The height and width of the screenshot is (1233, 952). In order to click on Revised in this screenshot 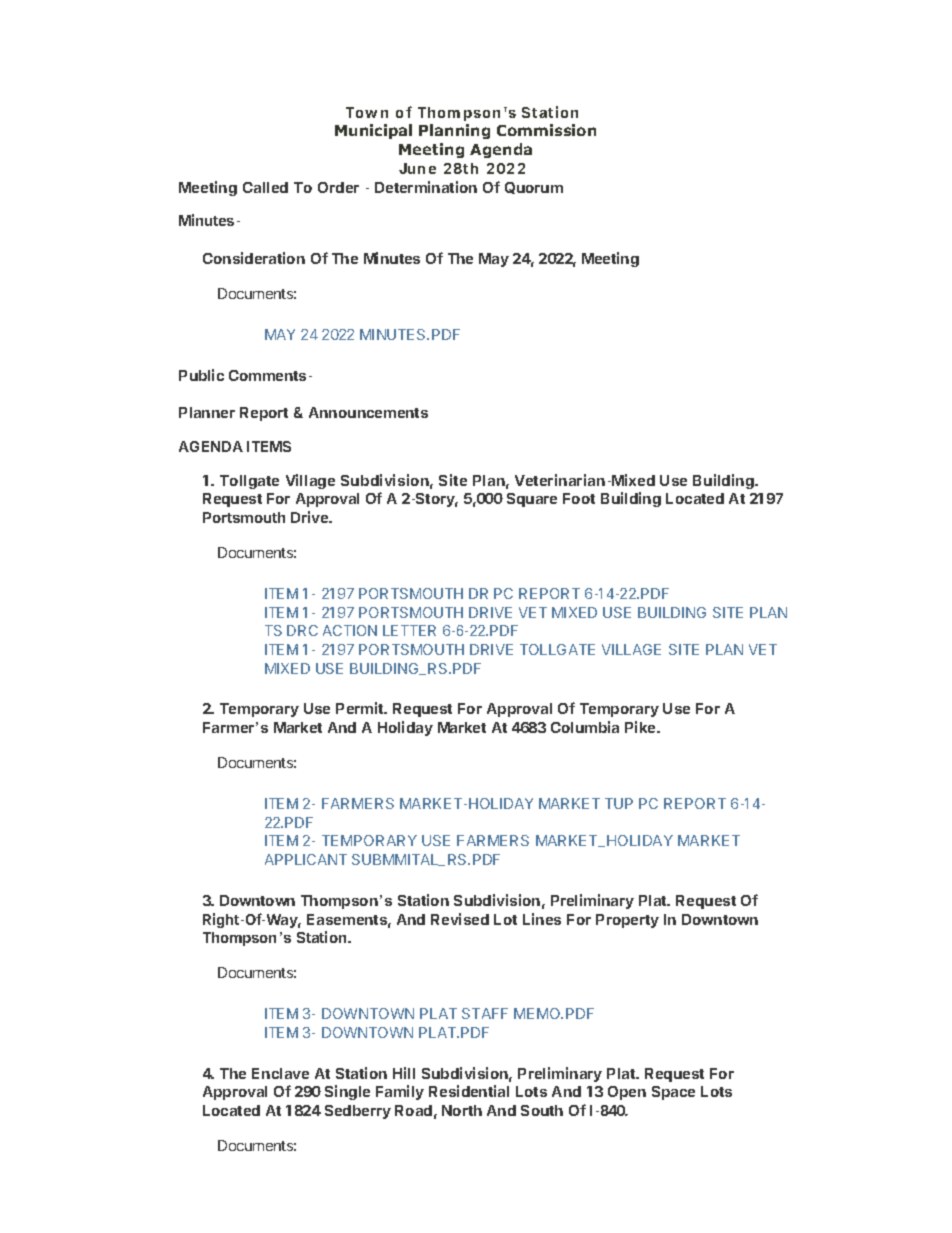, I will do `click(460, 919)`.
